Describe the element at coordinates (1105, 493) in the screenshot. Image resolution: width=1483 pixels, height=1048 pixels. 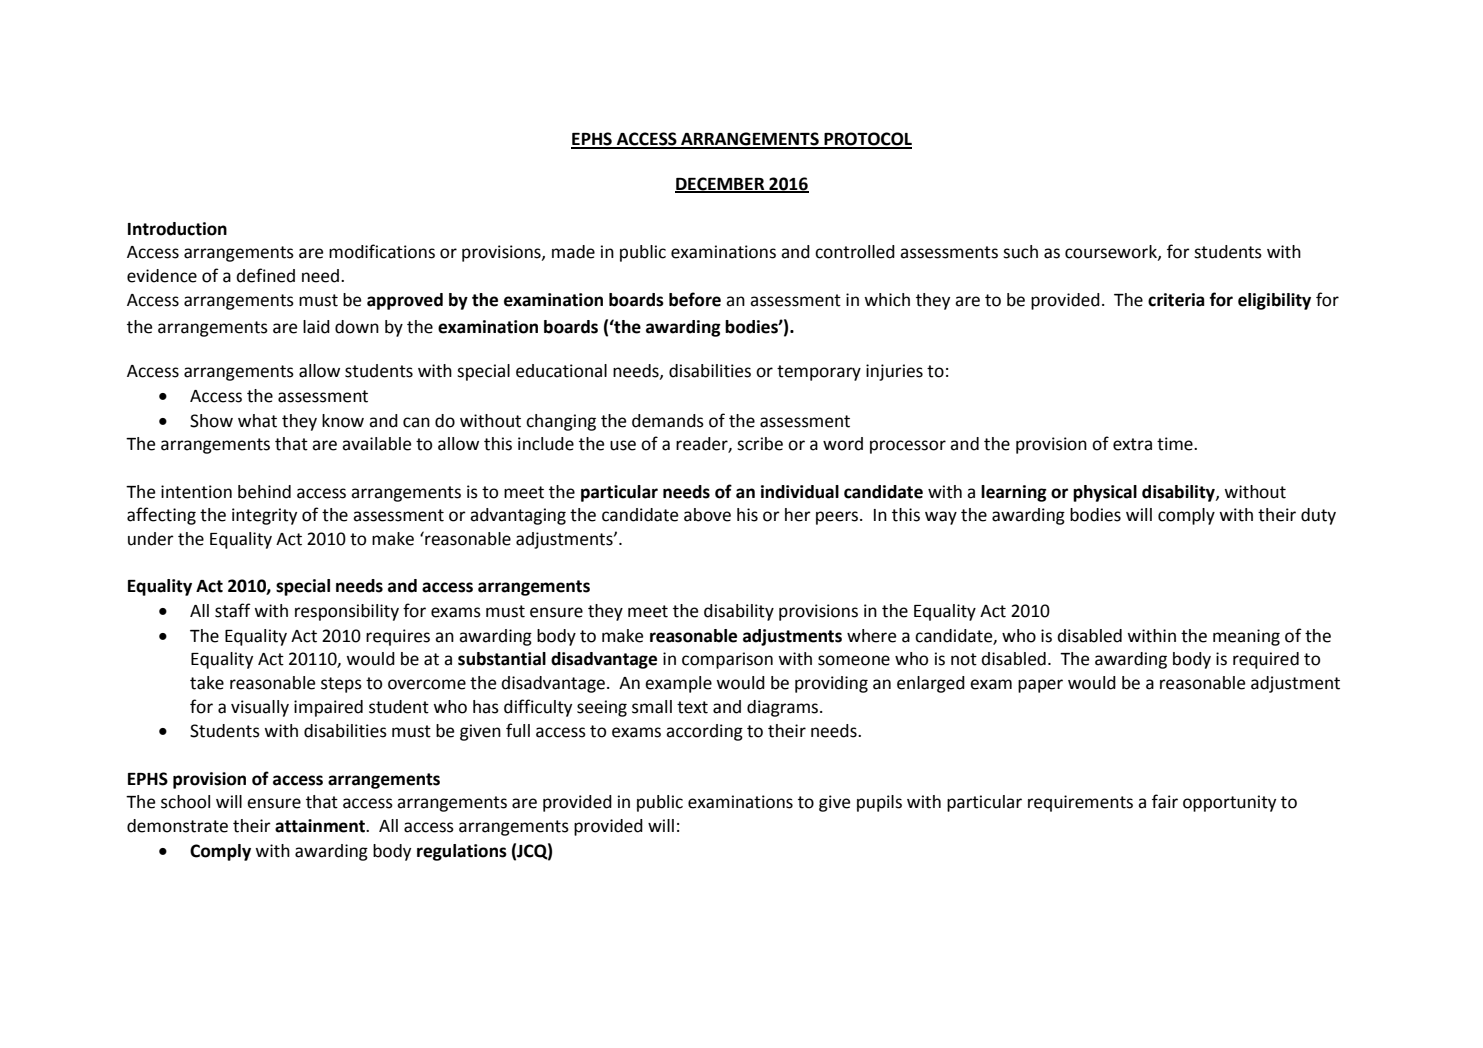
I see `physical` at that location.
